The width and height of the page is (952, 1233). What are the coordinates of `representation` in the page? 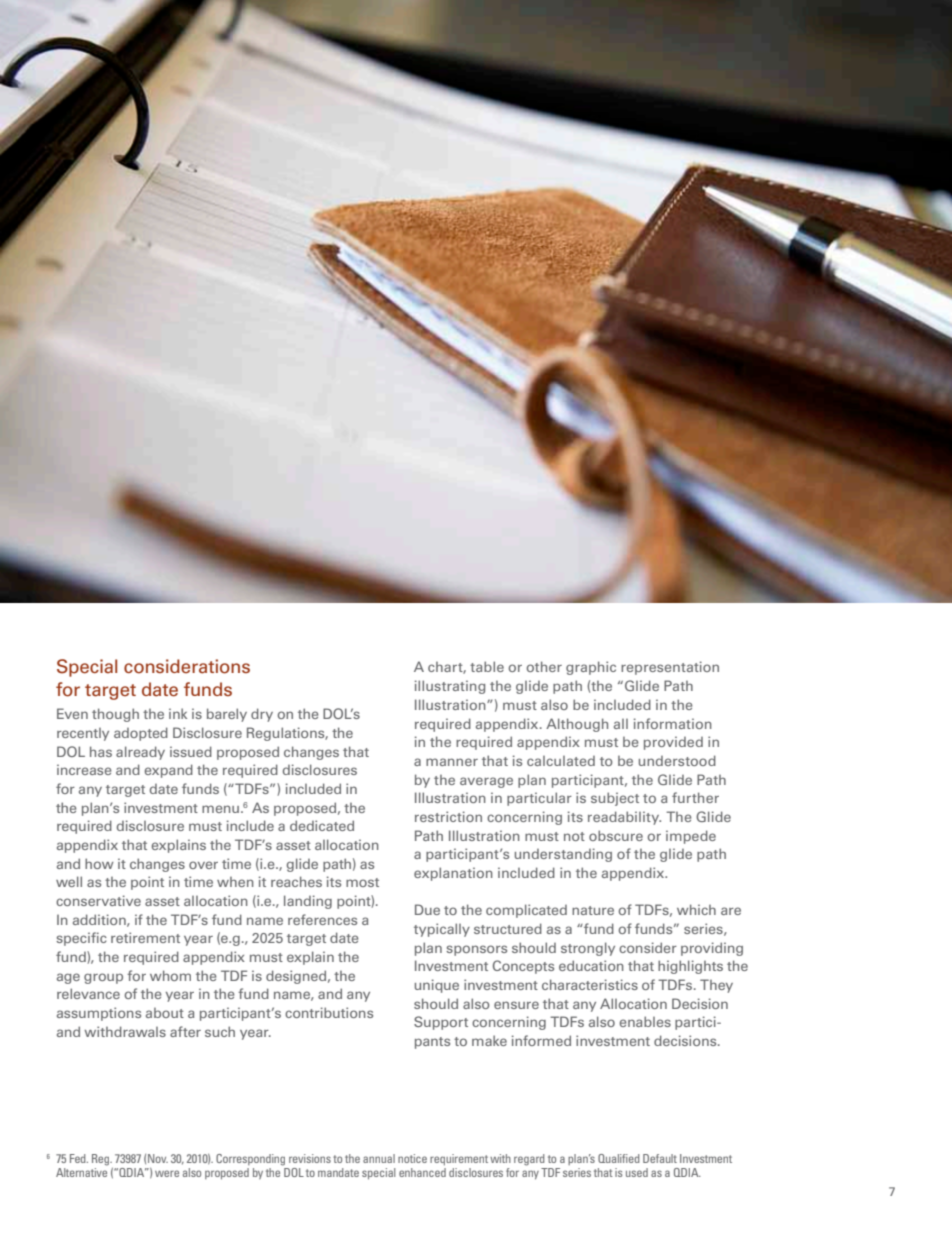 It's located at (670, 668).
